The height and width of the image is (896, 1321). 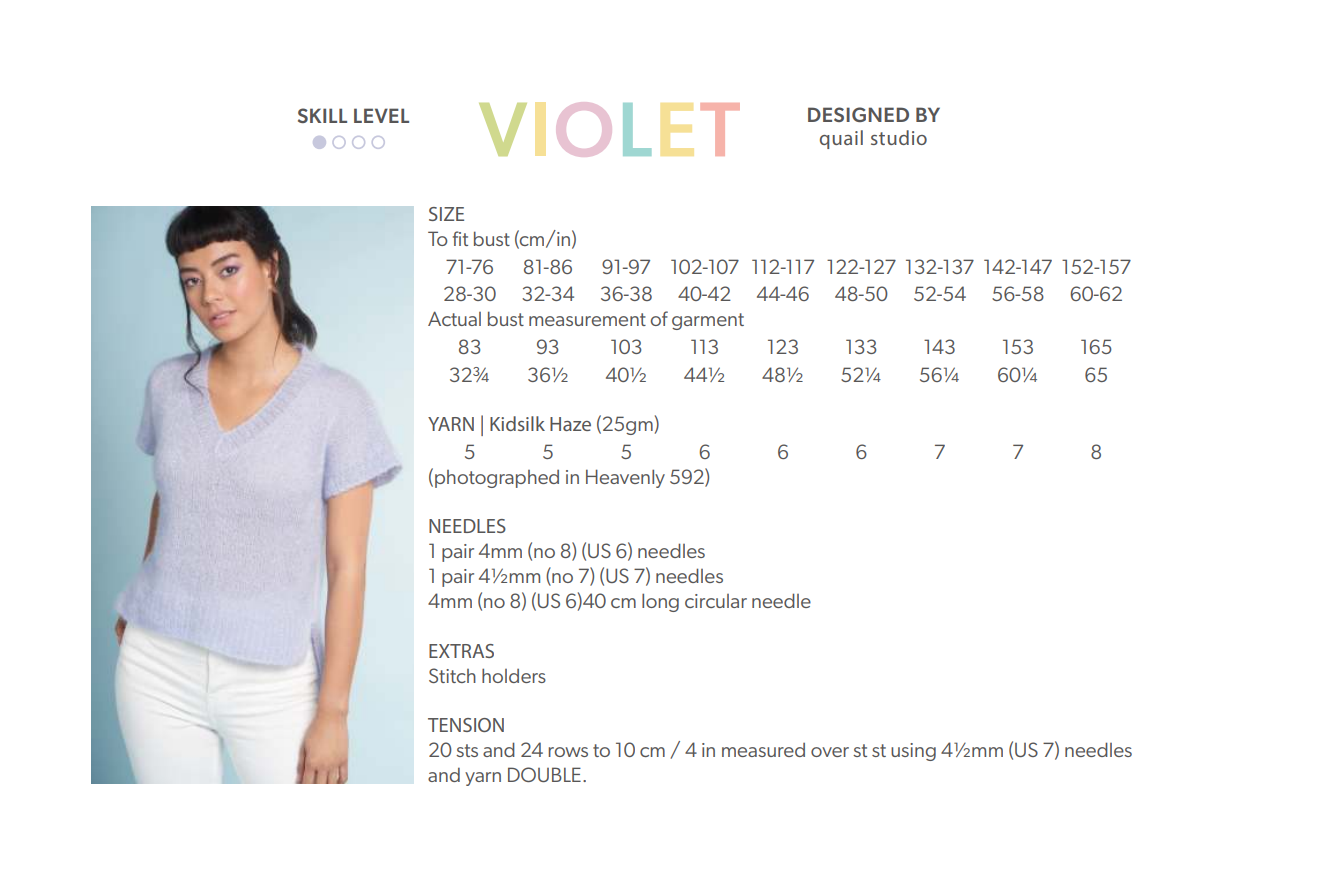 What do you see at coordinates (570, 424) in the image?
I see `Haze` at bounding box center [570, 424].
